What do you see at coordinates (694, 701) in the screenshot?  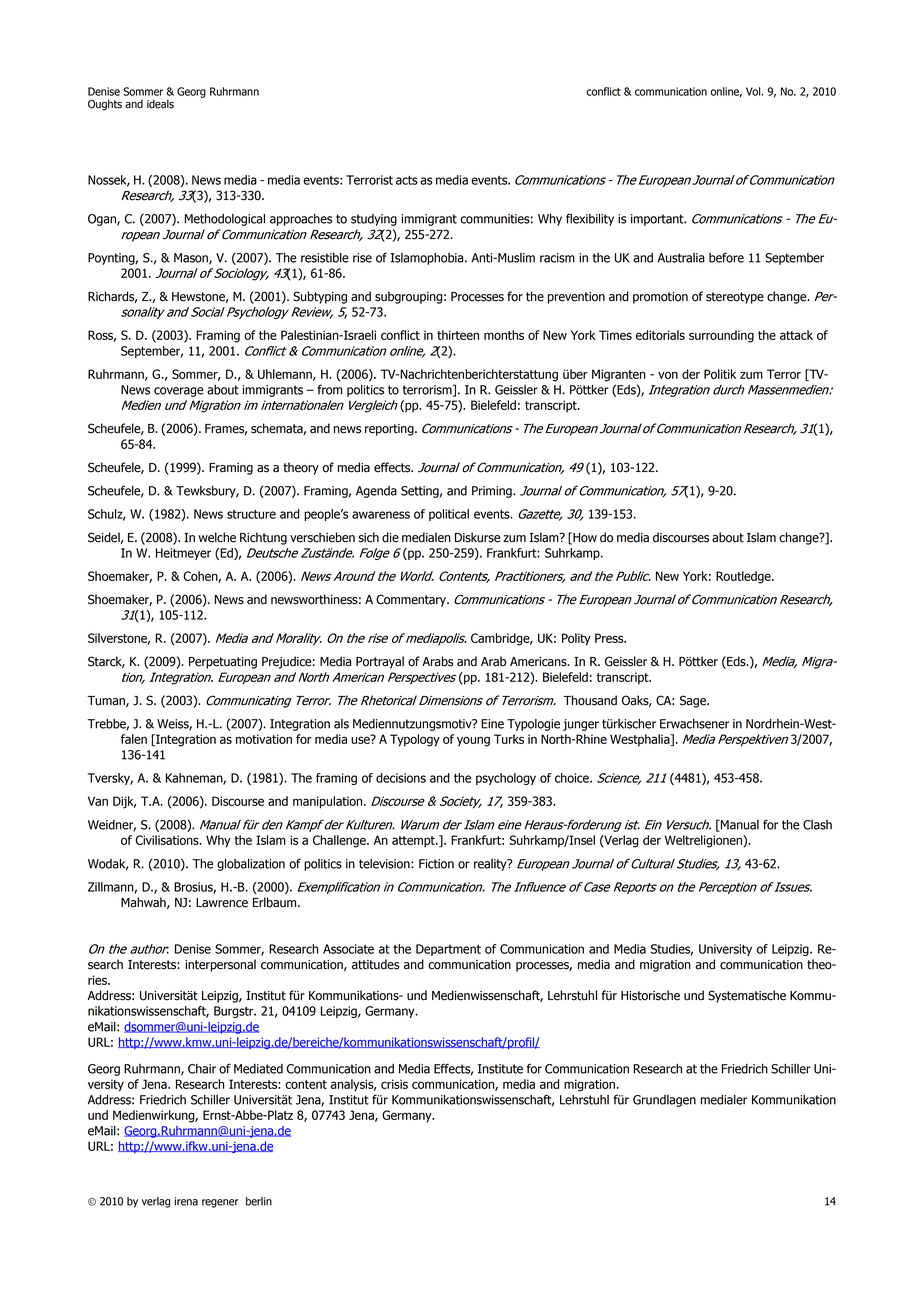 I see `Sage` at bounding box center [694, 701].
